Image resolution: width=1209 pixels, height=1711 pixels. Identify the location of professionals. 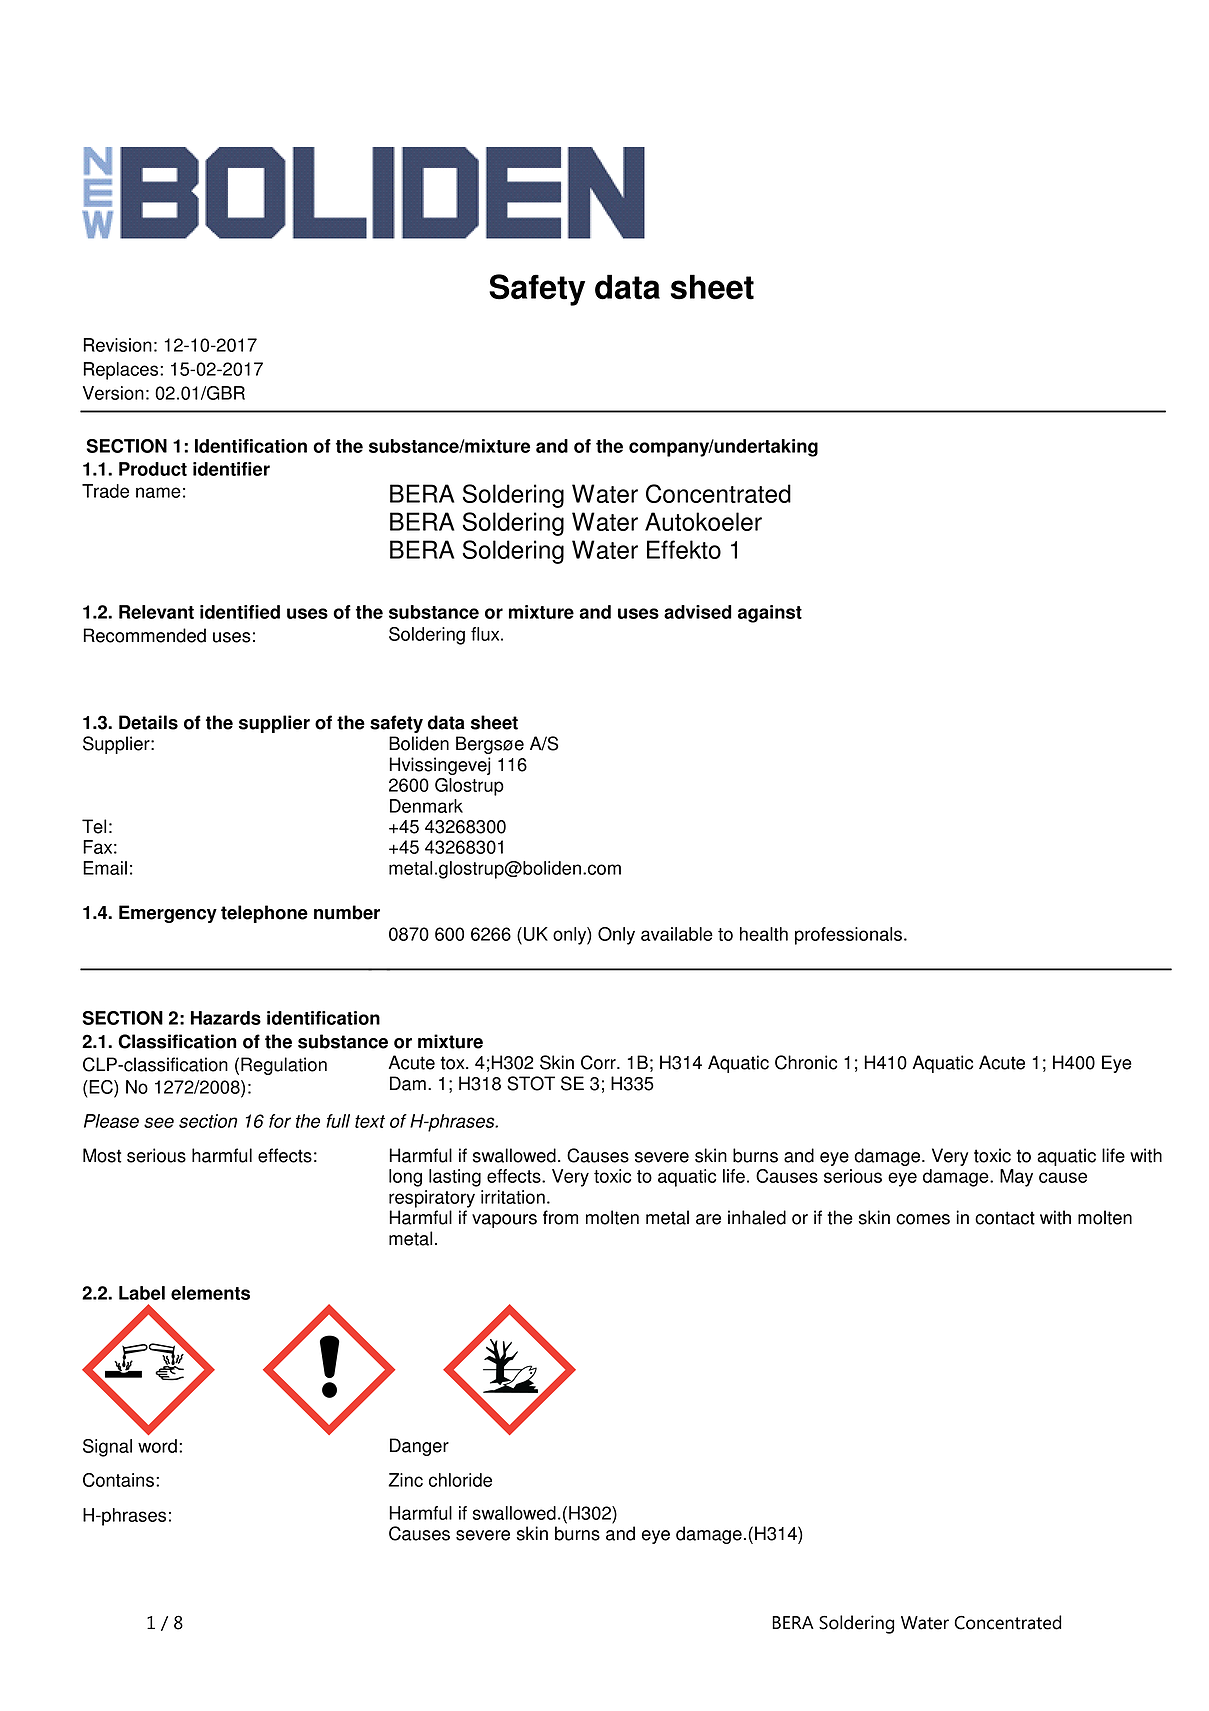
(850, 936).
